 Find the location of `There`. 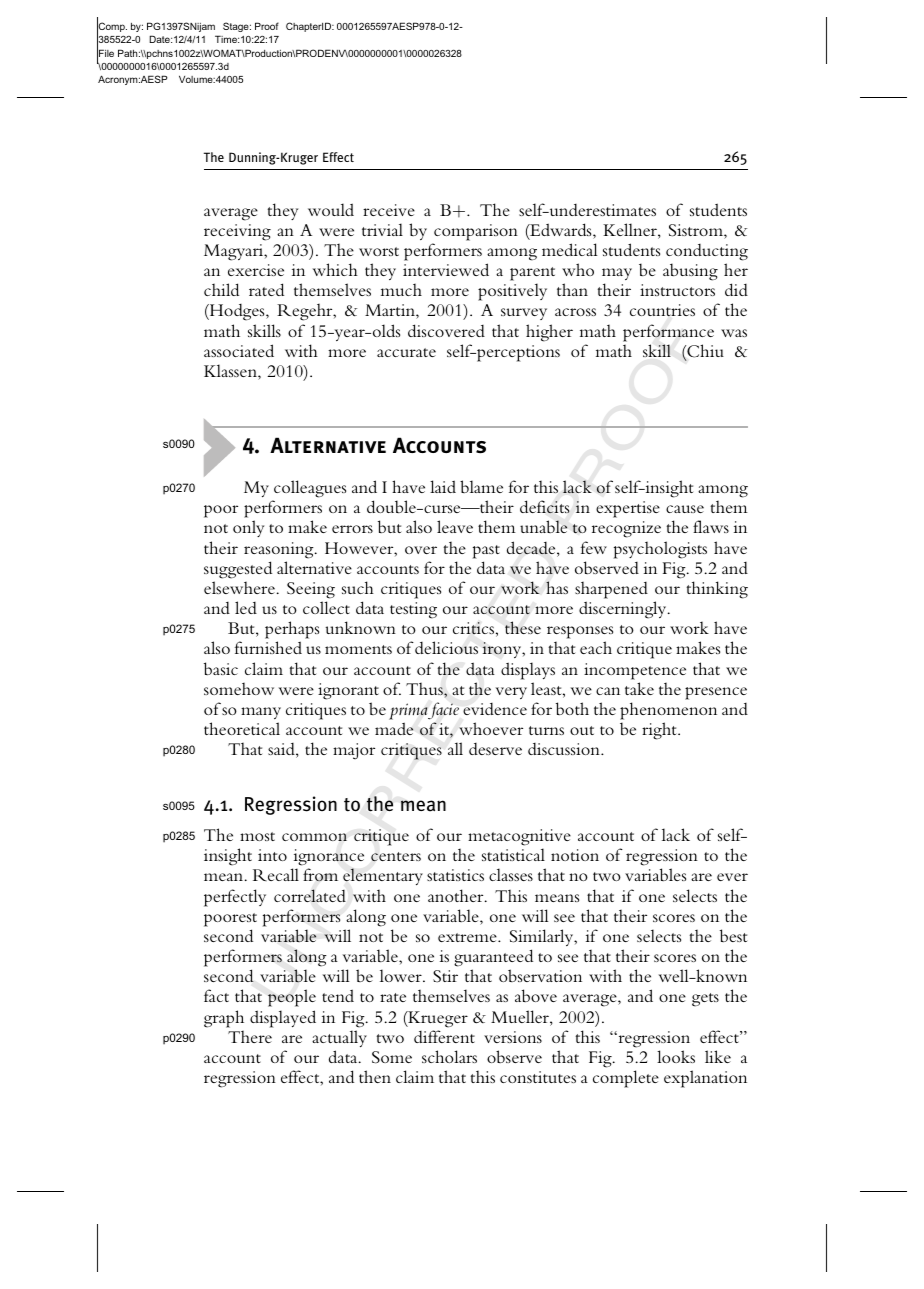

There is located at coordinates (250, 1036).
